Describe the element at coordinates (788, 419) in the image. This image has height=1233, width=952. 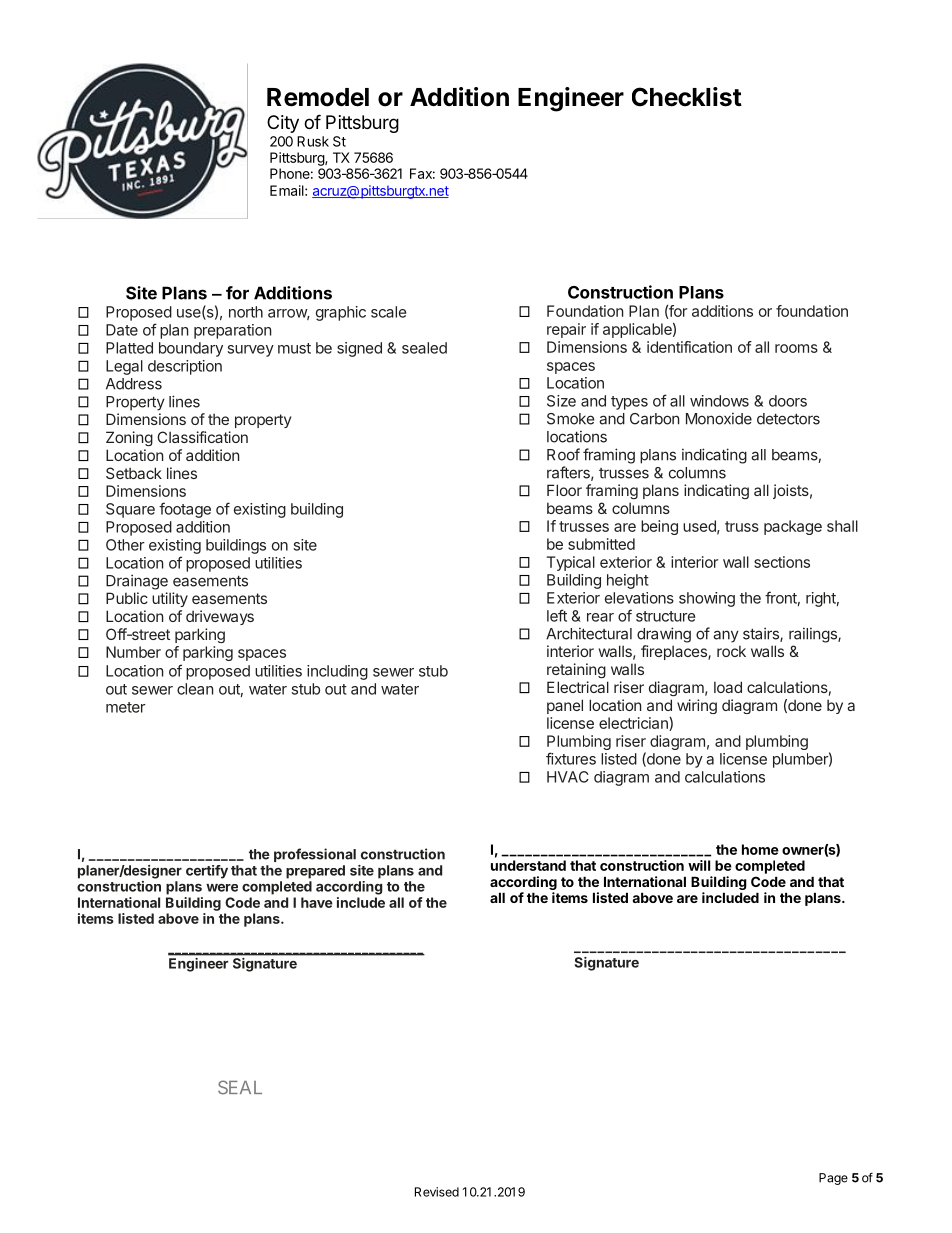
I see `detectors` at that location.
